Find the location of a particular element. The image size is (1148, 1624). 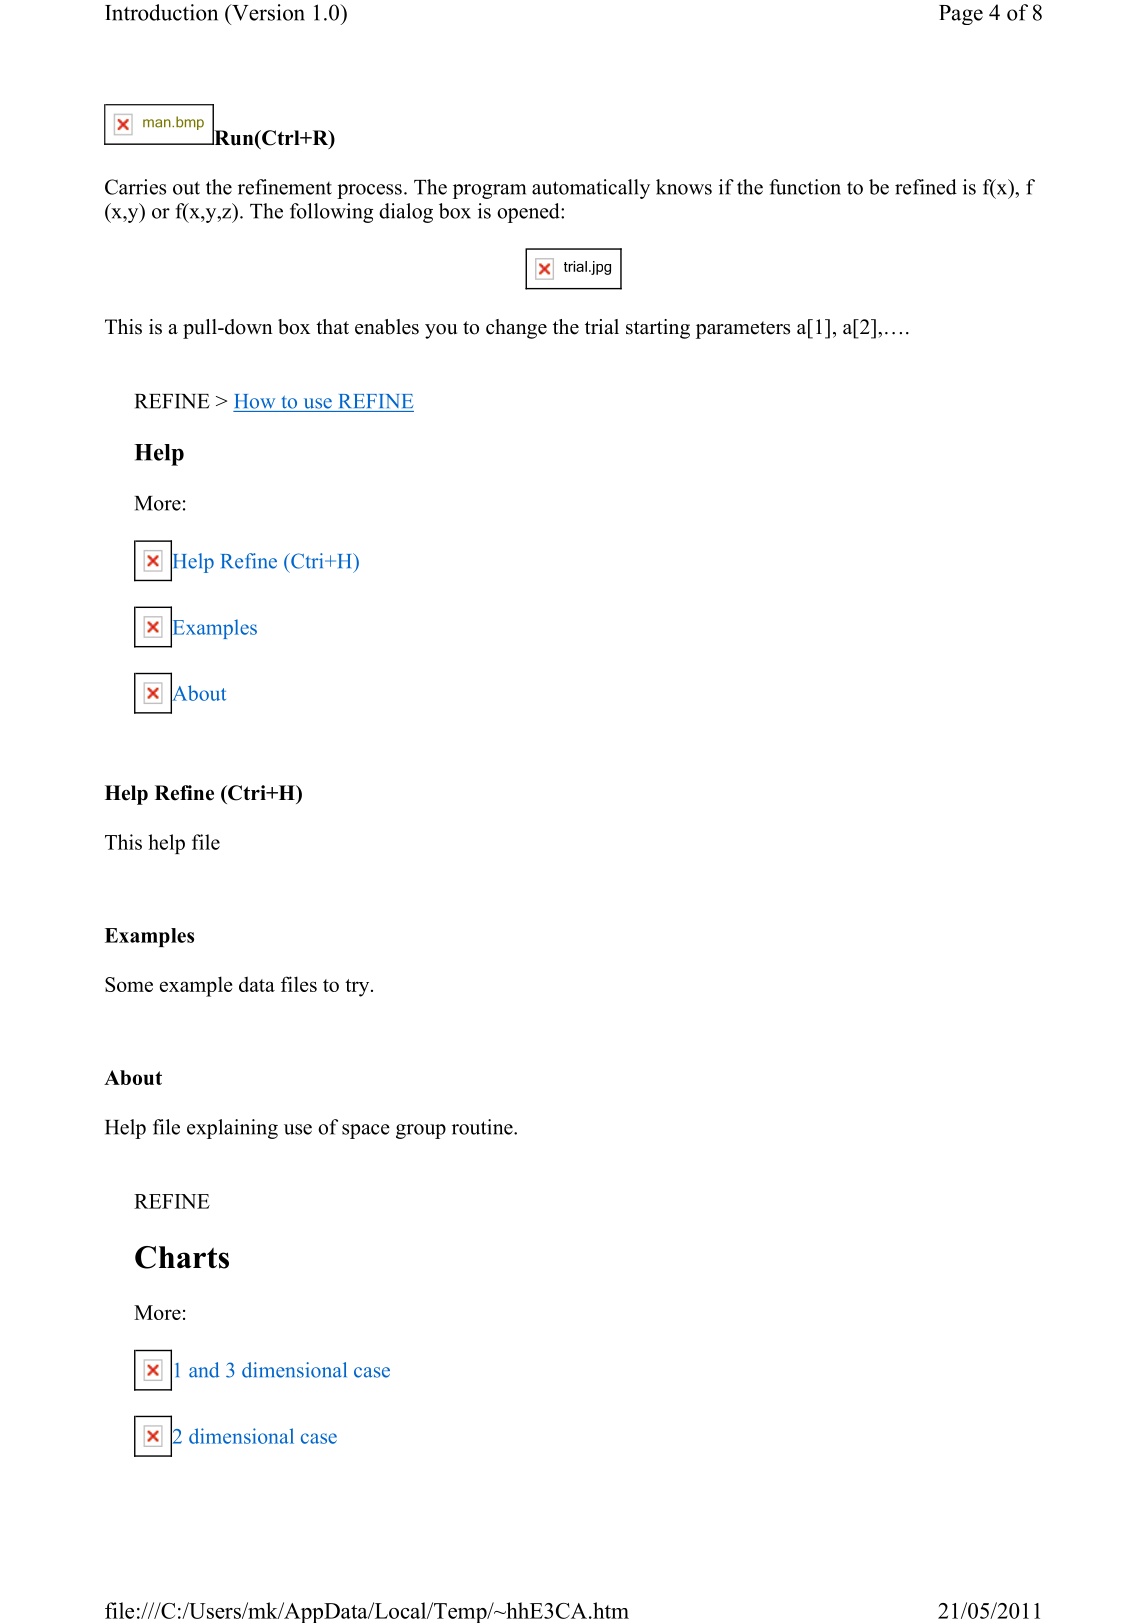

How is located at coordinates (255, 401).
